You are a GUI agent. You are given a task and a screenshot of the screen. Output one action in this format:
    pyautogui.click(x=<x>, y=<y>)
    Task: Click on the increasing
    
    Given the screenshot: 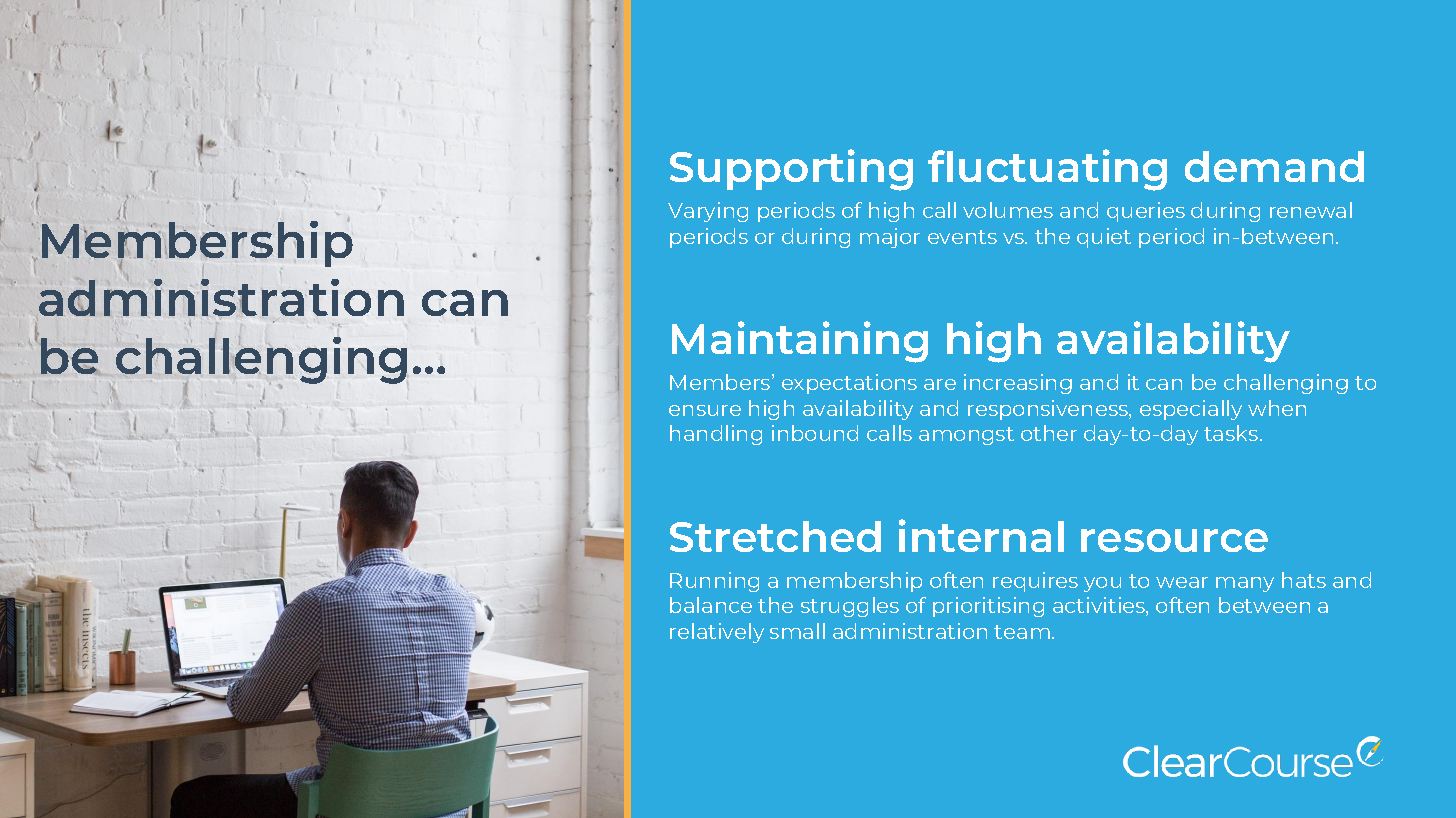 What is the action you would take?
    pyautogui.click(x=1018, y=384)
